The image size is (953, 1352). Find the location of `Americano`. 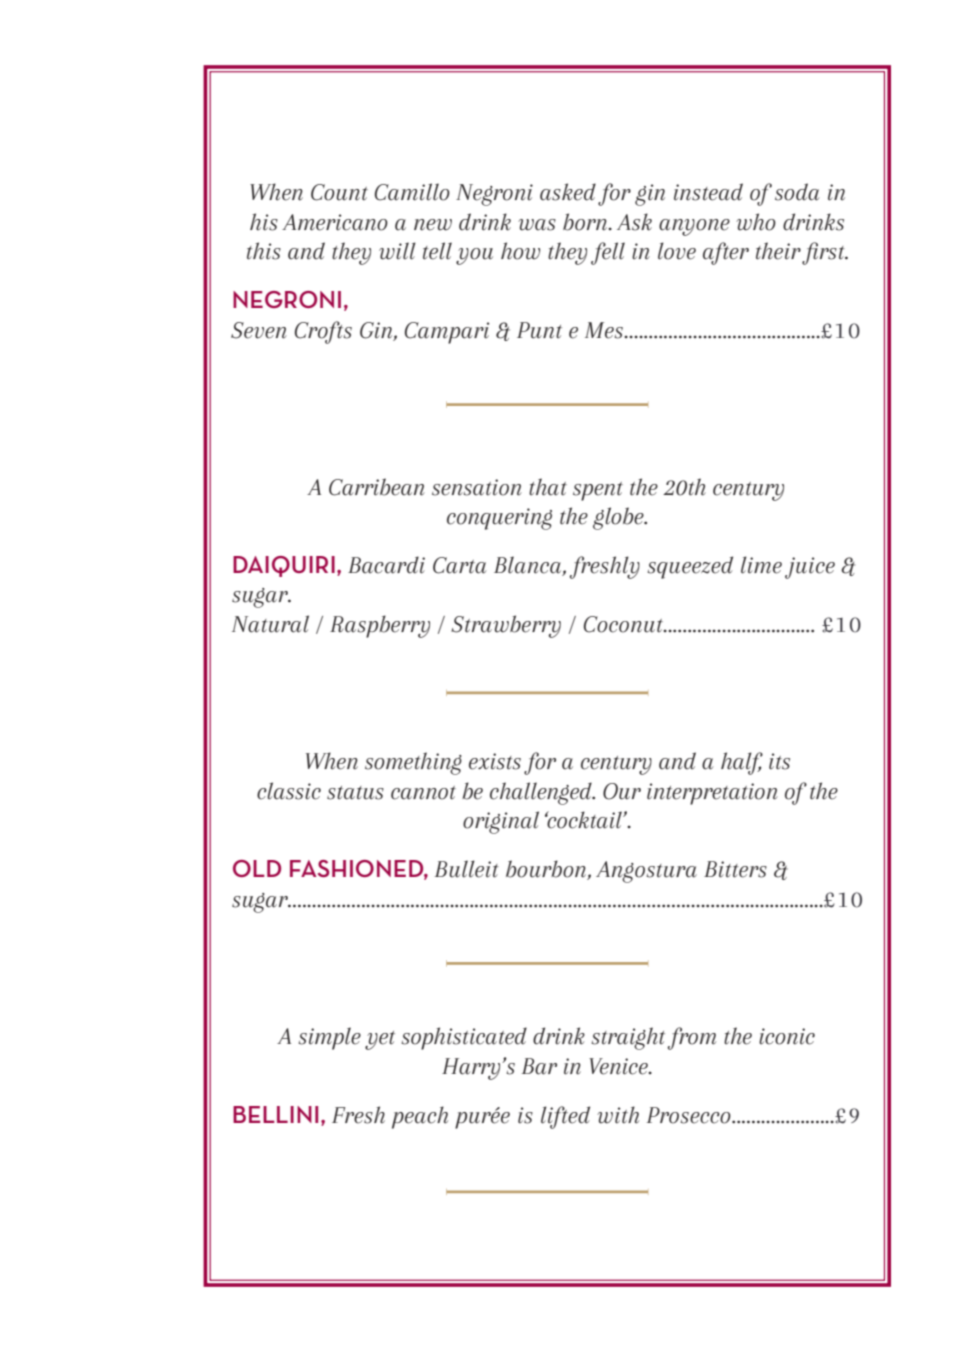

Americano is located at coordinates (335, 222).
